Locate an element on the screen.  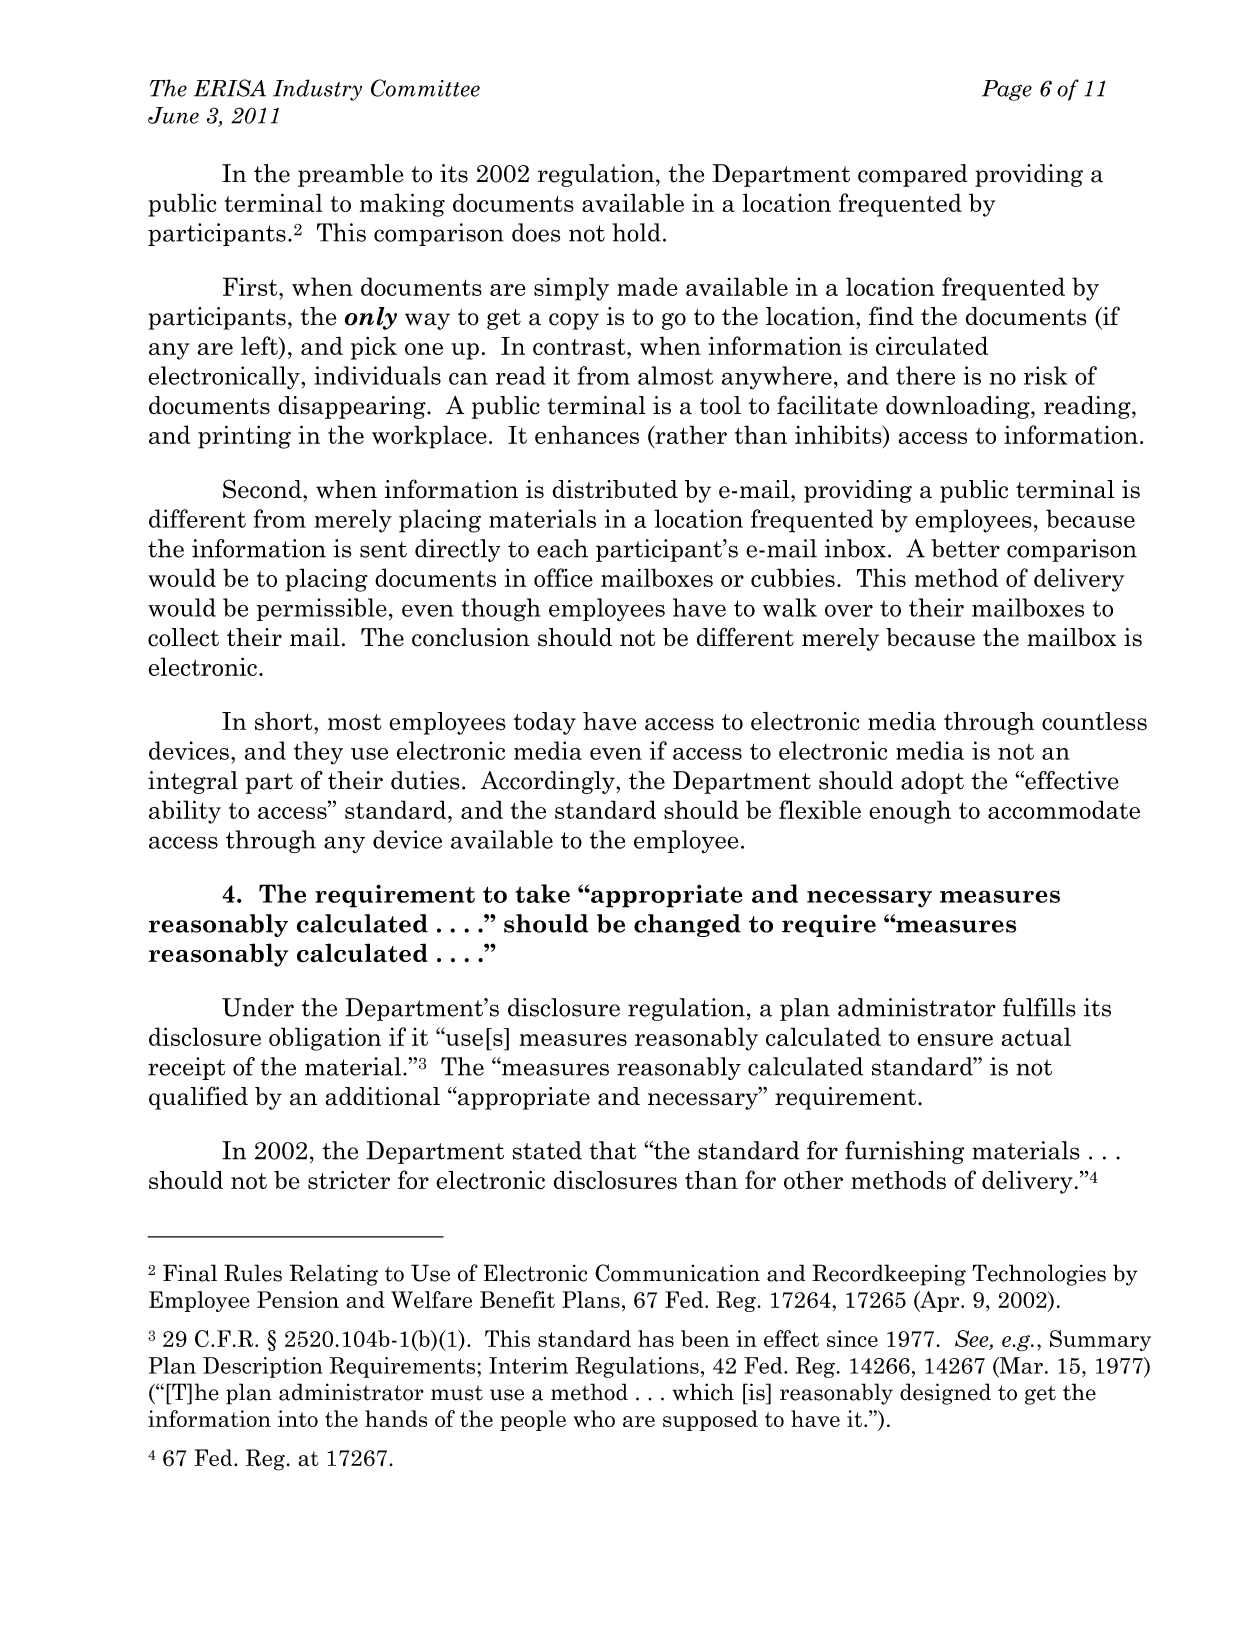
enhances is located at coordinates (587, 434).
